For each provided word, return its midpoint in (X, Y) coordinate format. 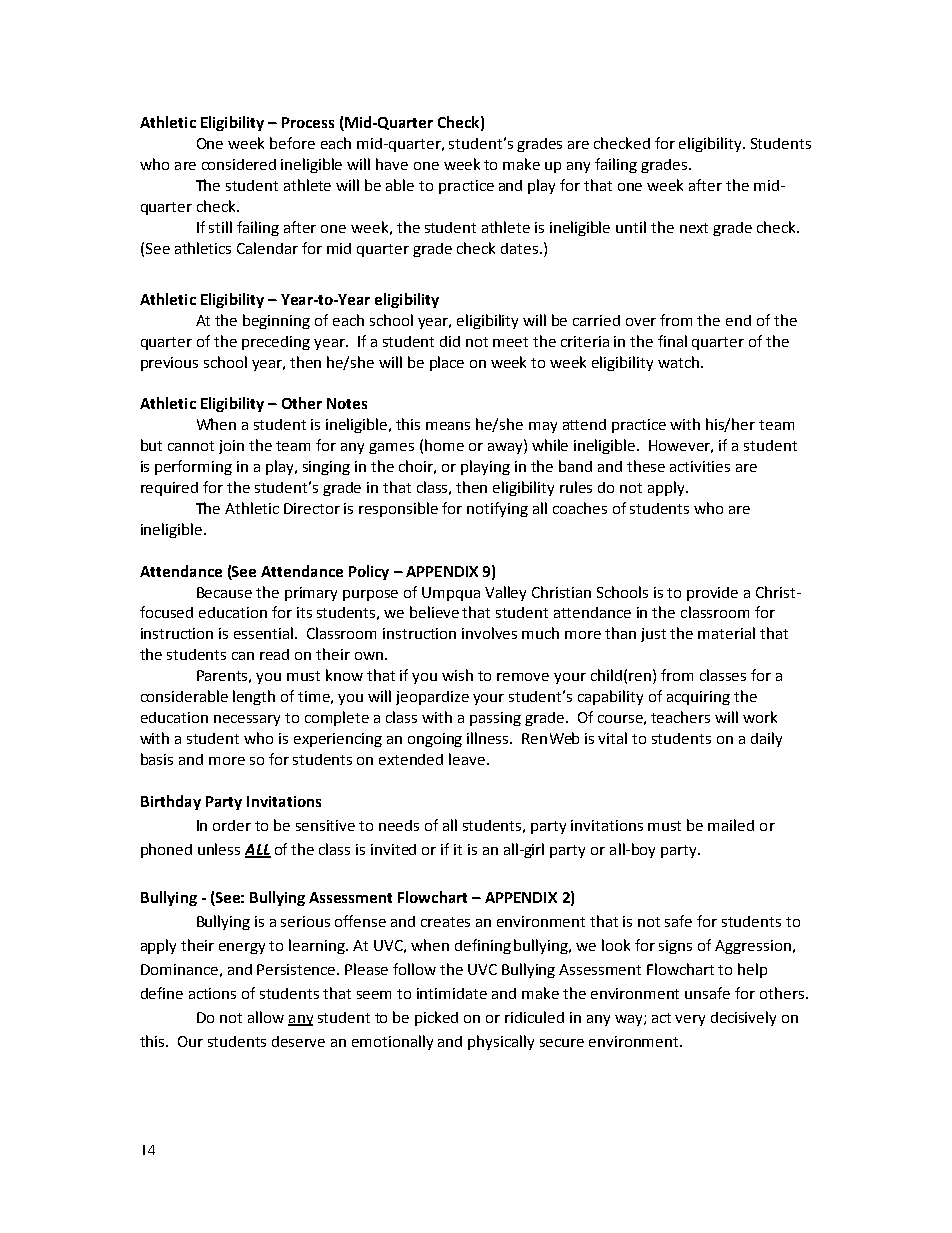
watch (680, 362)
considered (239, 164)
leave (467, 759)
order (232, 825)
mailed (731, 825)
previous (169, 364)
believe (434, 612)
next (694, 228)
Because (224, 592)
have (392, 164)
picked (436, 1018)
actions (212, 993)
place (447, 363)
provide (712, 594)
